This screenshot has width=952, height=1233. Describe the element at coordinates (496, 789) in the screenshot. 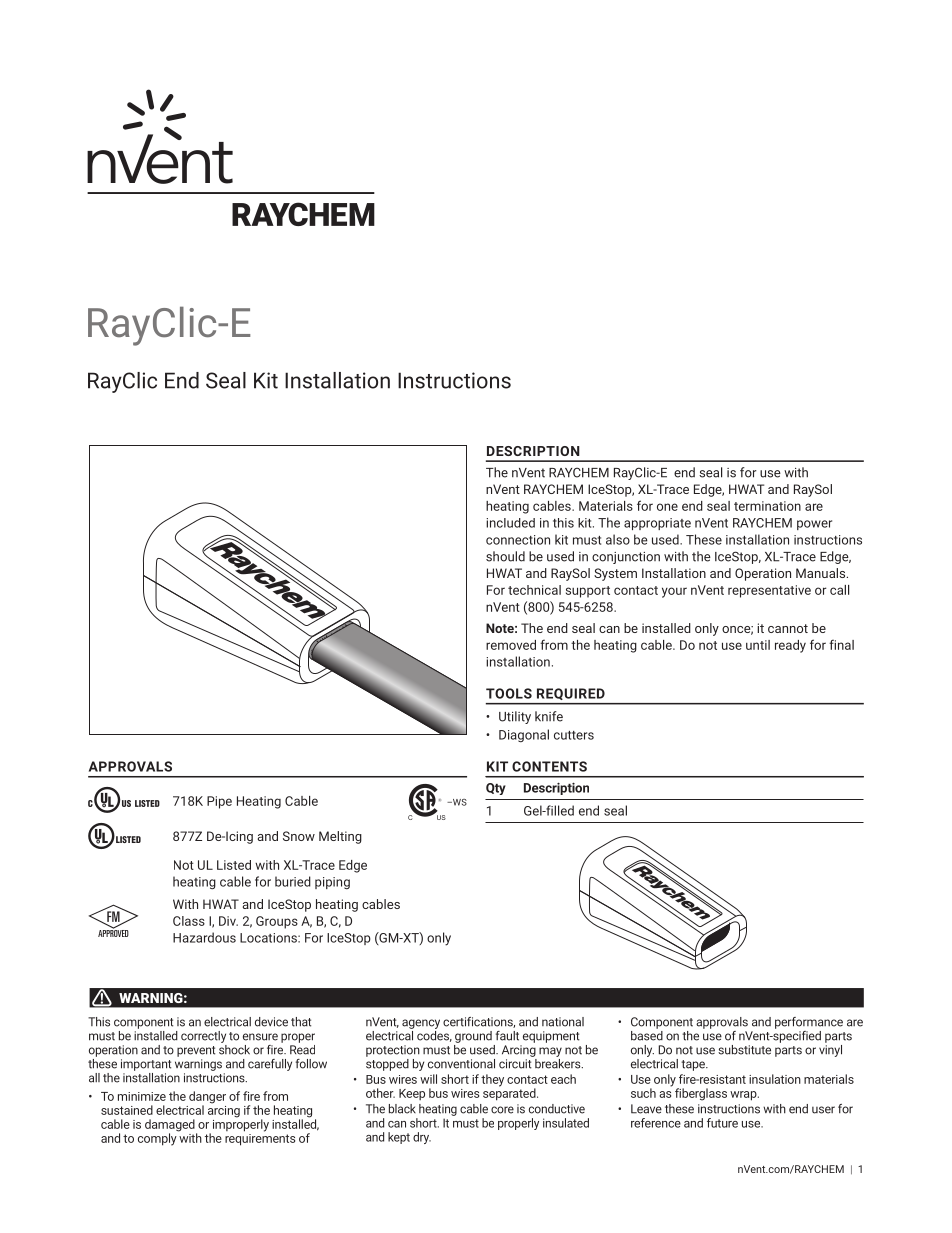

I see `Qty` at that location.
